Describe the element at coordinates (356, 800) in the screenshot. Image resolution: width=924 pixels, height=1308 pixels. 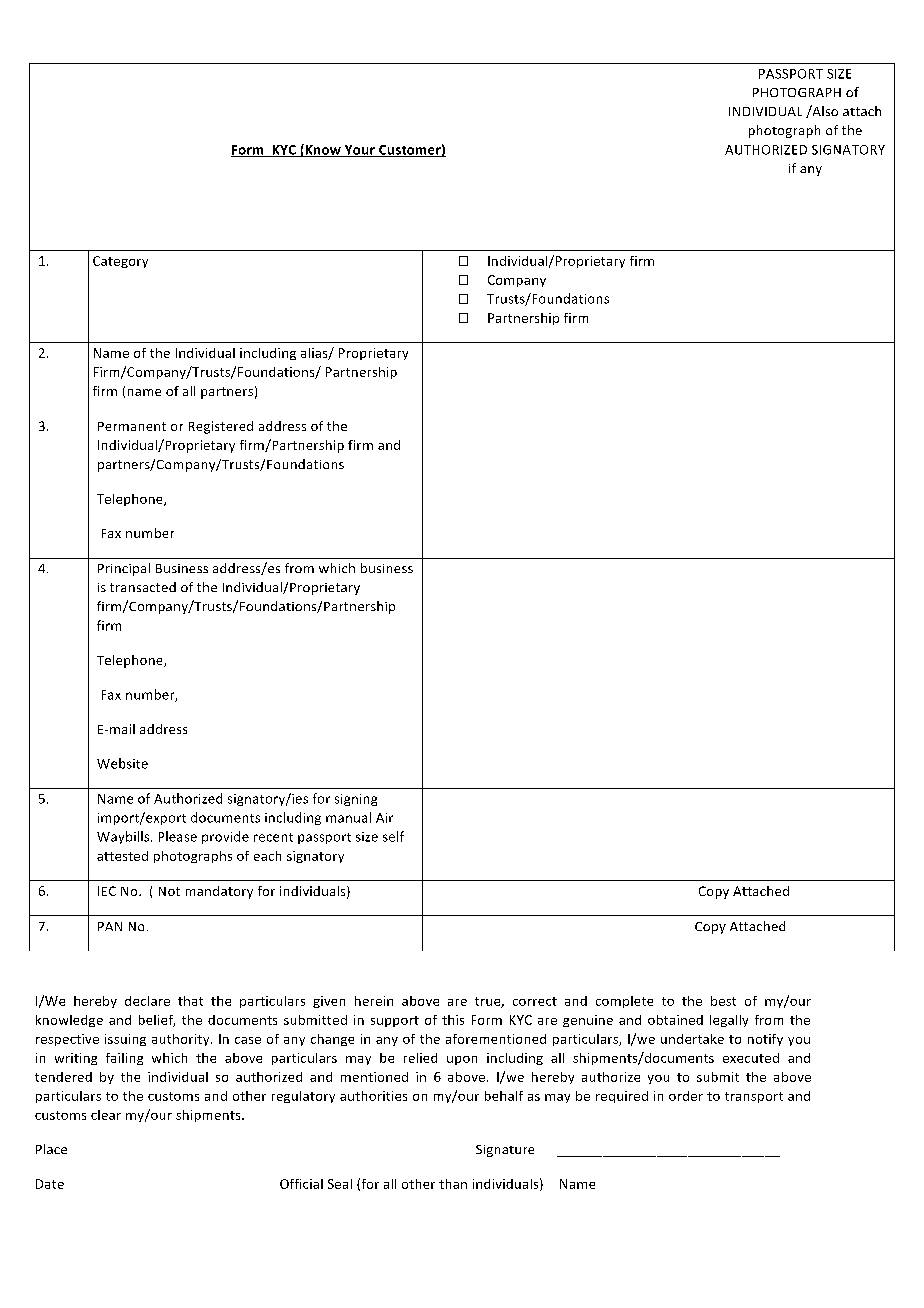
I see `signing` at that location.
